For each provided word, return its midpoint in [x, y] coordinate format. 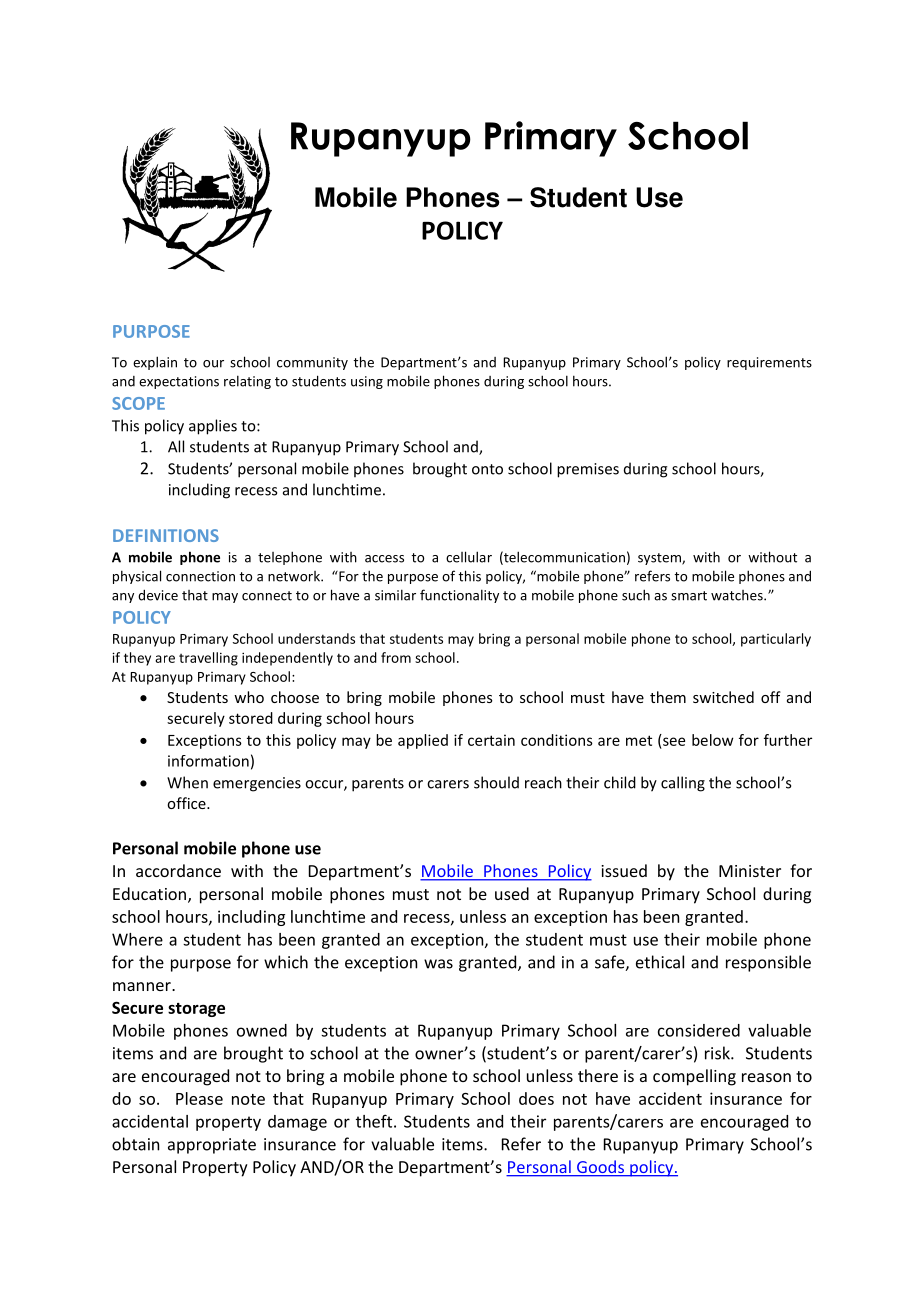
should [496, 782]
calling [683, 784]
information [208, 761]
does [536, 1098]
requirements [769, 363]
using [367, 382]
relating [247, 382]
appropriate [212, 1146]
